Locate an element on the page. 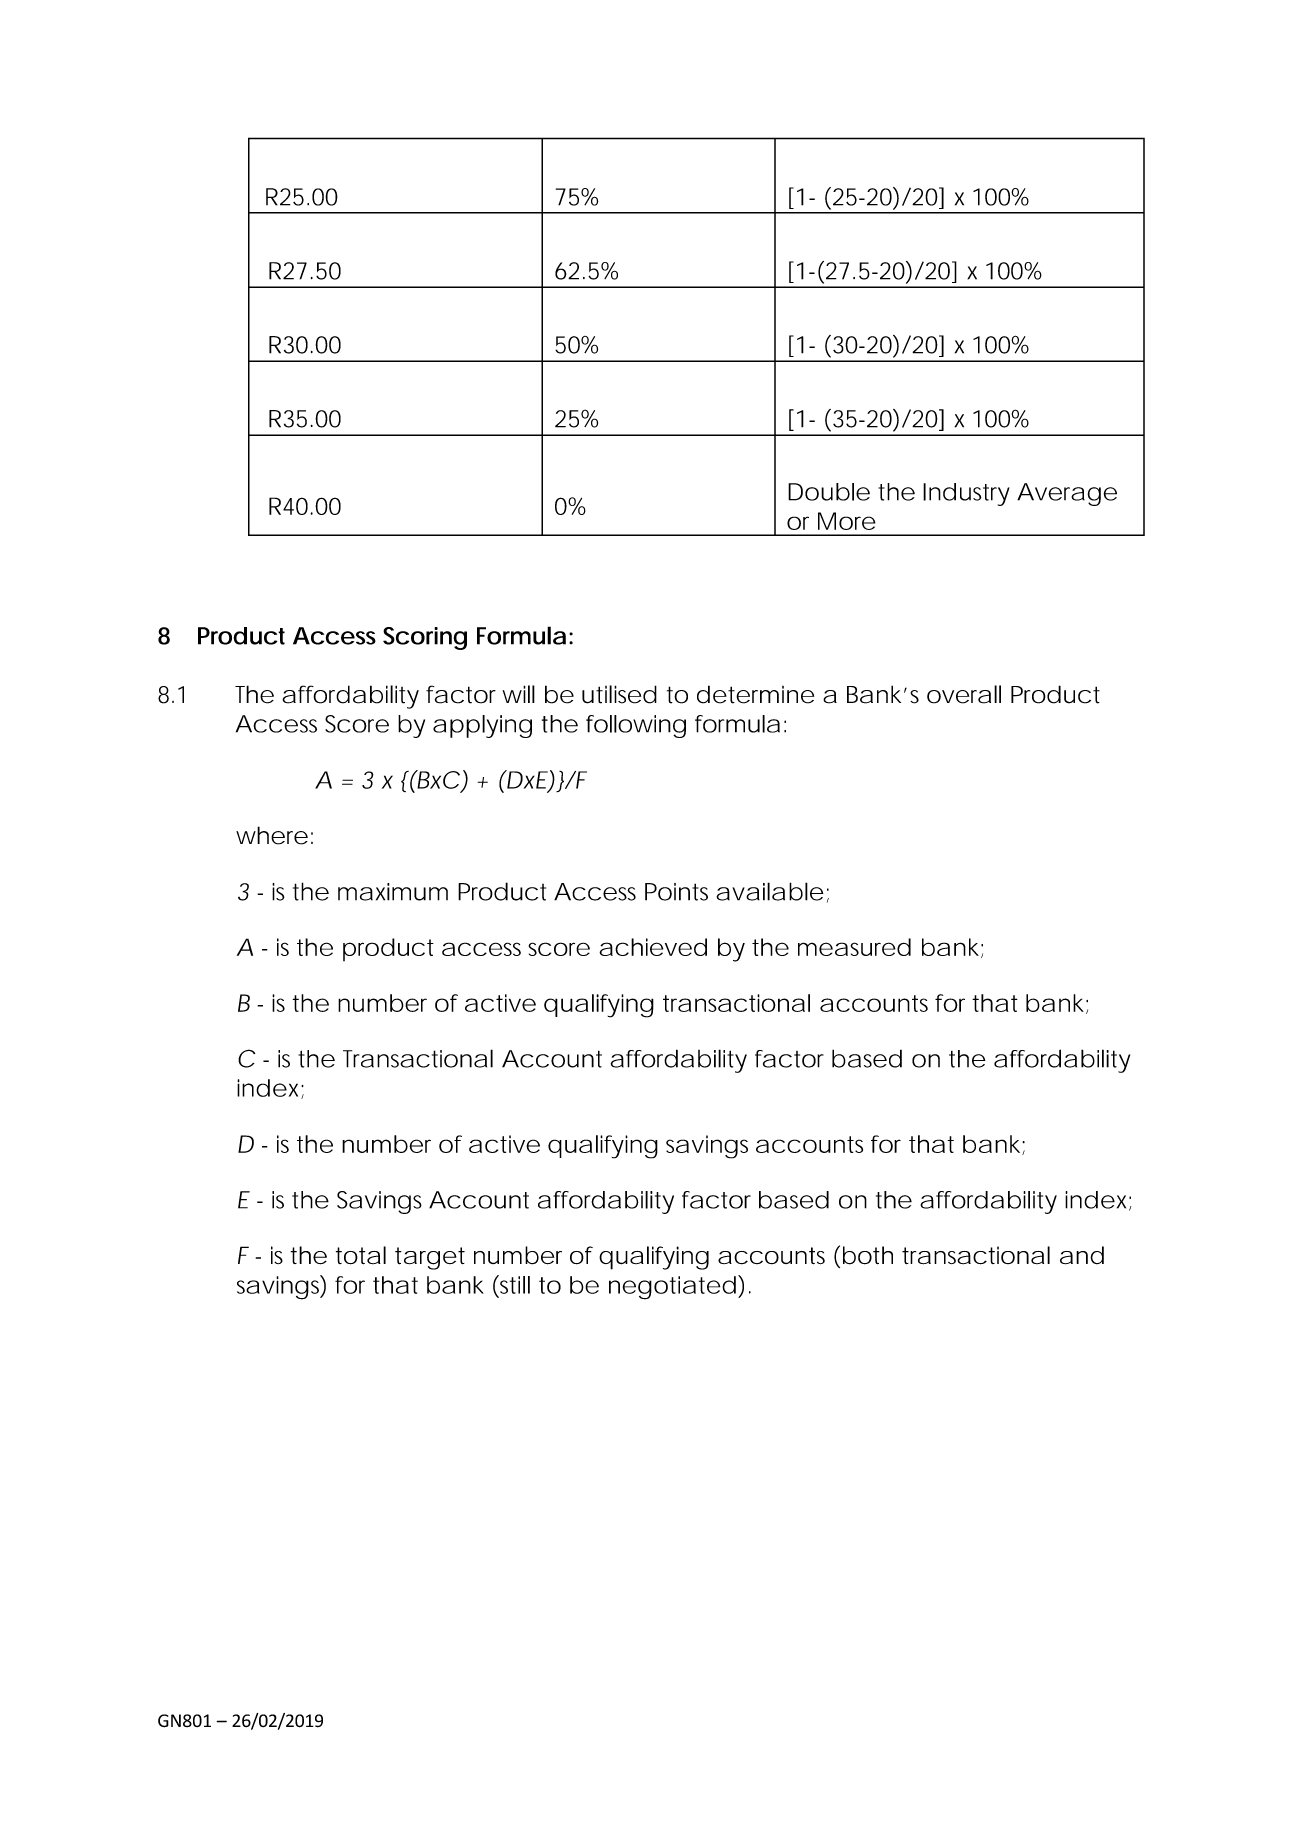 The height and width of the image is (1840, 1300). total is located at coordinates (361, 1255).
